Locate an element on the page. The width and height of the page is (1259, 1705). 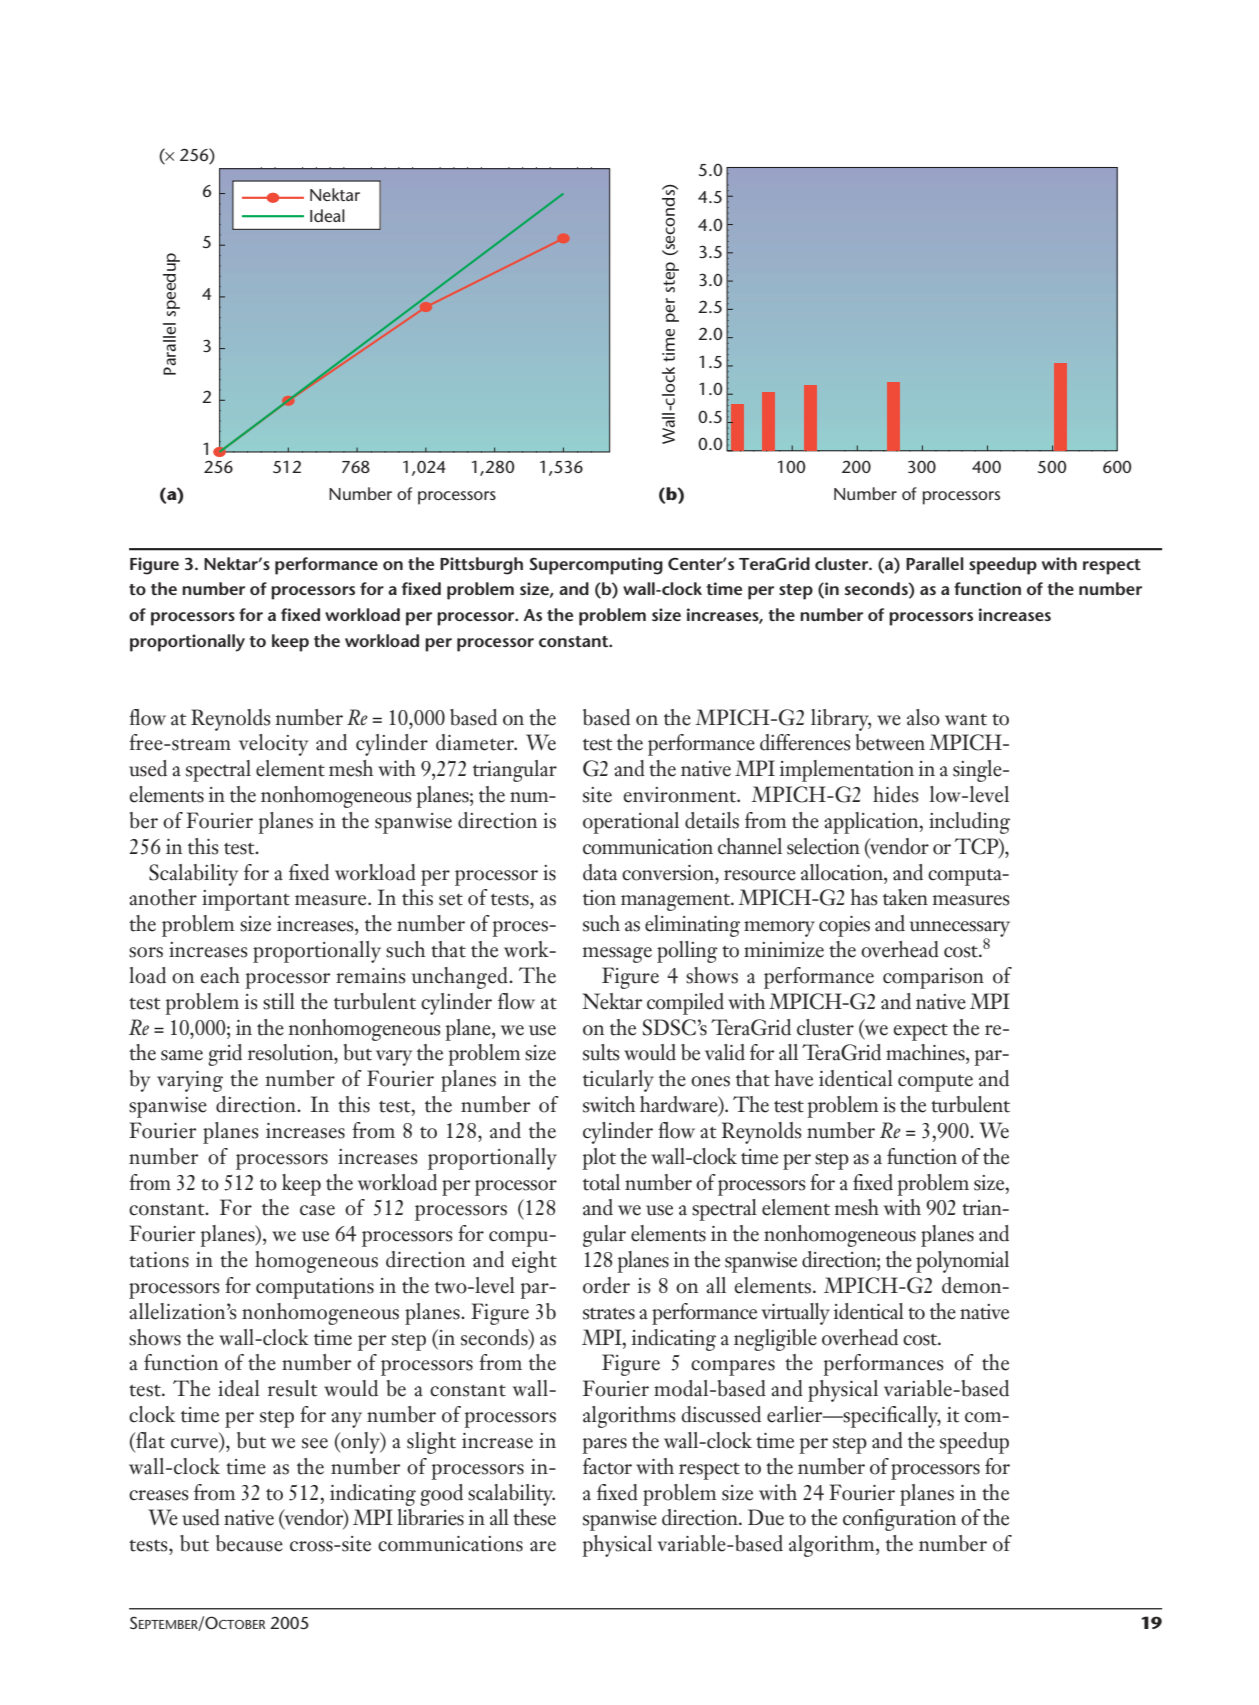
virtually is located at coordinates (795, 1314).
